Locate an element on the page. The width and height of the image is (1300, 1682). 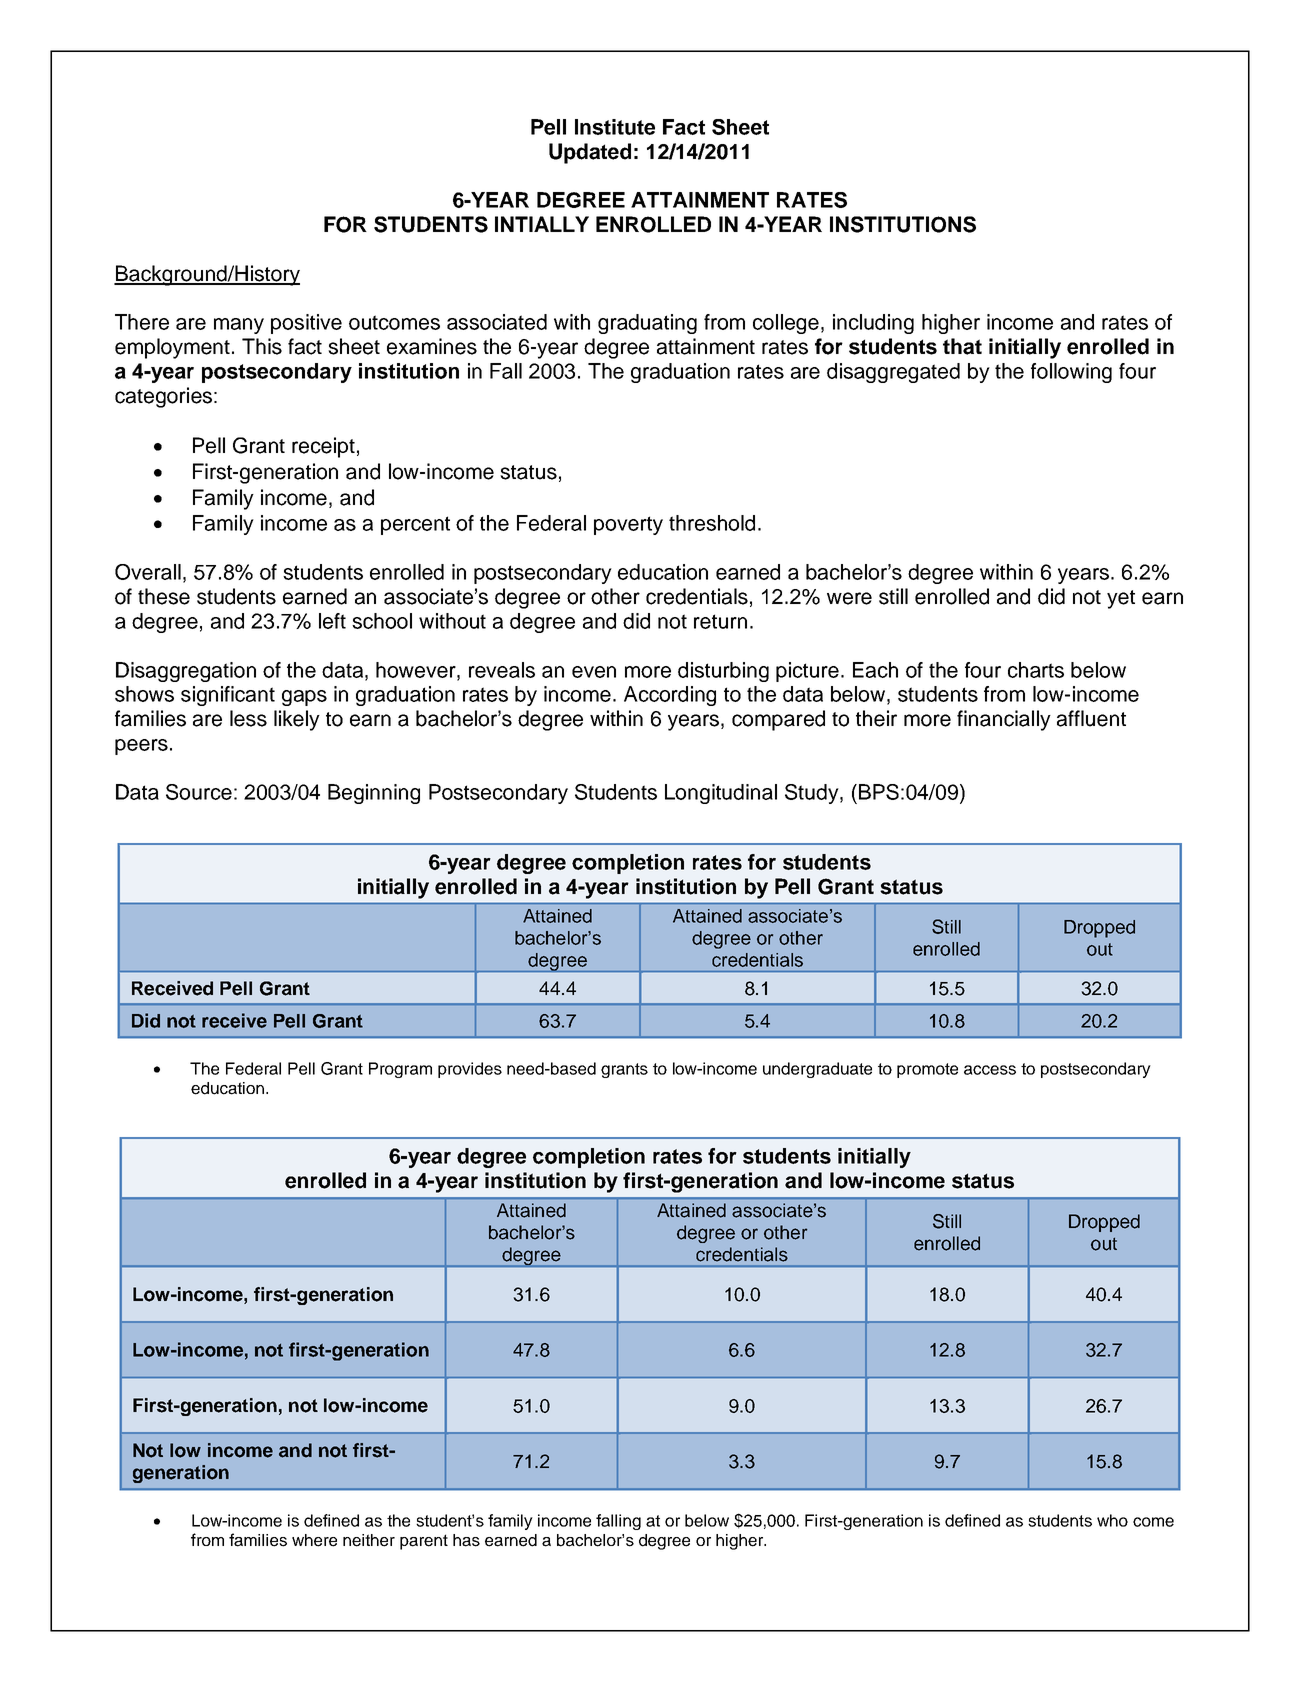
Program is located at coordinates (400, 1070).
